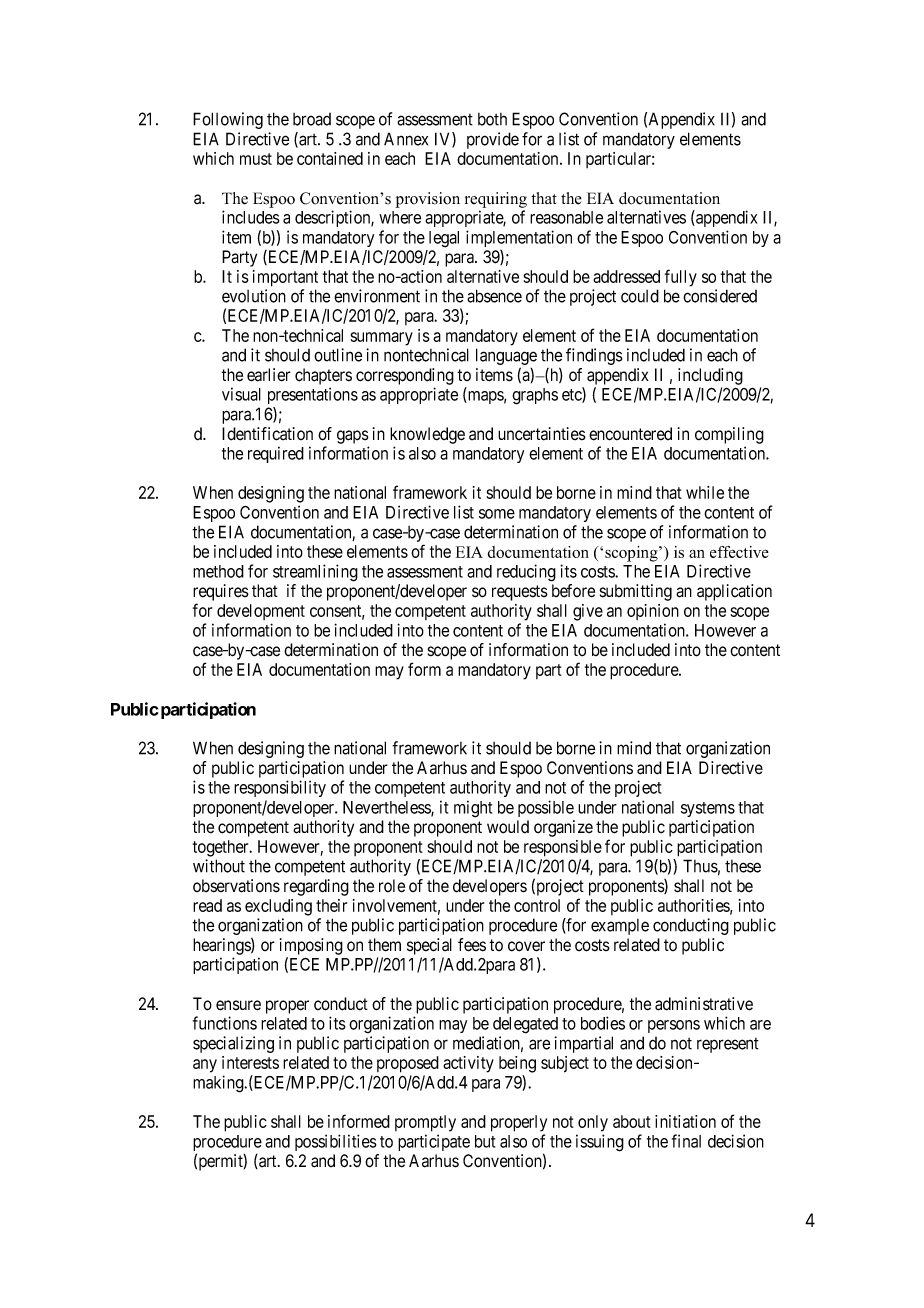 The height and width of the page is (1308, 924). What do you see at coordinates (269, 375) in the page?
I see `earlier` at bounding box center [269, 375].
